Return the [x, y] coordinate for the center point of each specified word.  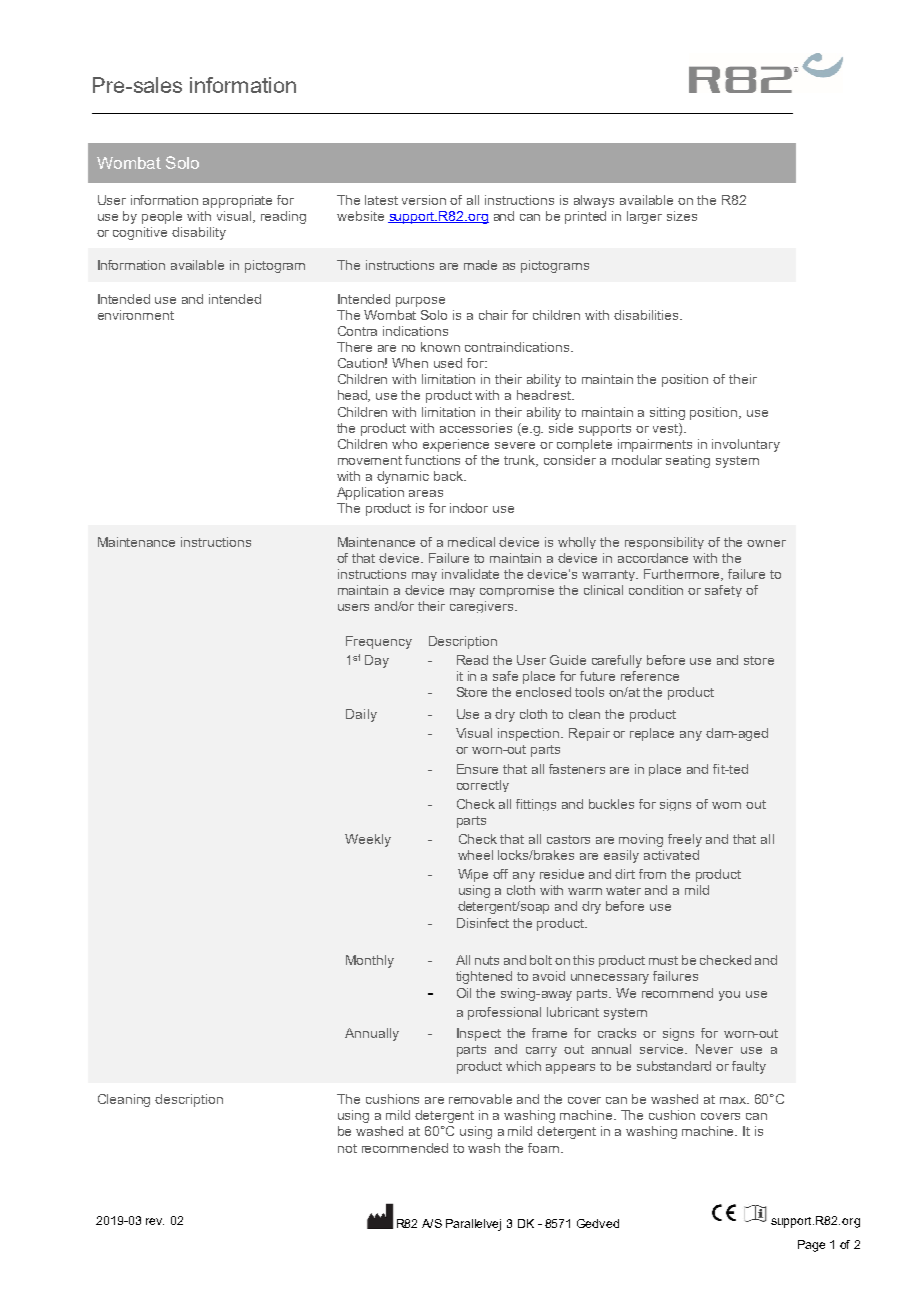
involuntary [746, 445]
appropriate [237, 201]
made [480, 265]
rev [155, 1221]
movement [370, 460]
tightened [484, 977]
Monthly [370, 961]
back [449, 476]
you [729, 996]
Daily [361, 715]
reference [650, 676]
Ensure [477, 769]
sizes [682, 216]
